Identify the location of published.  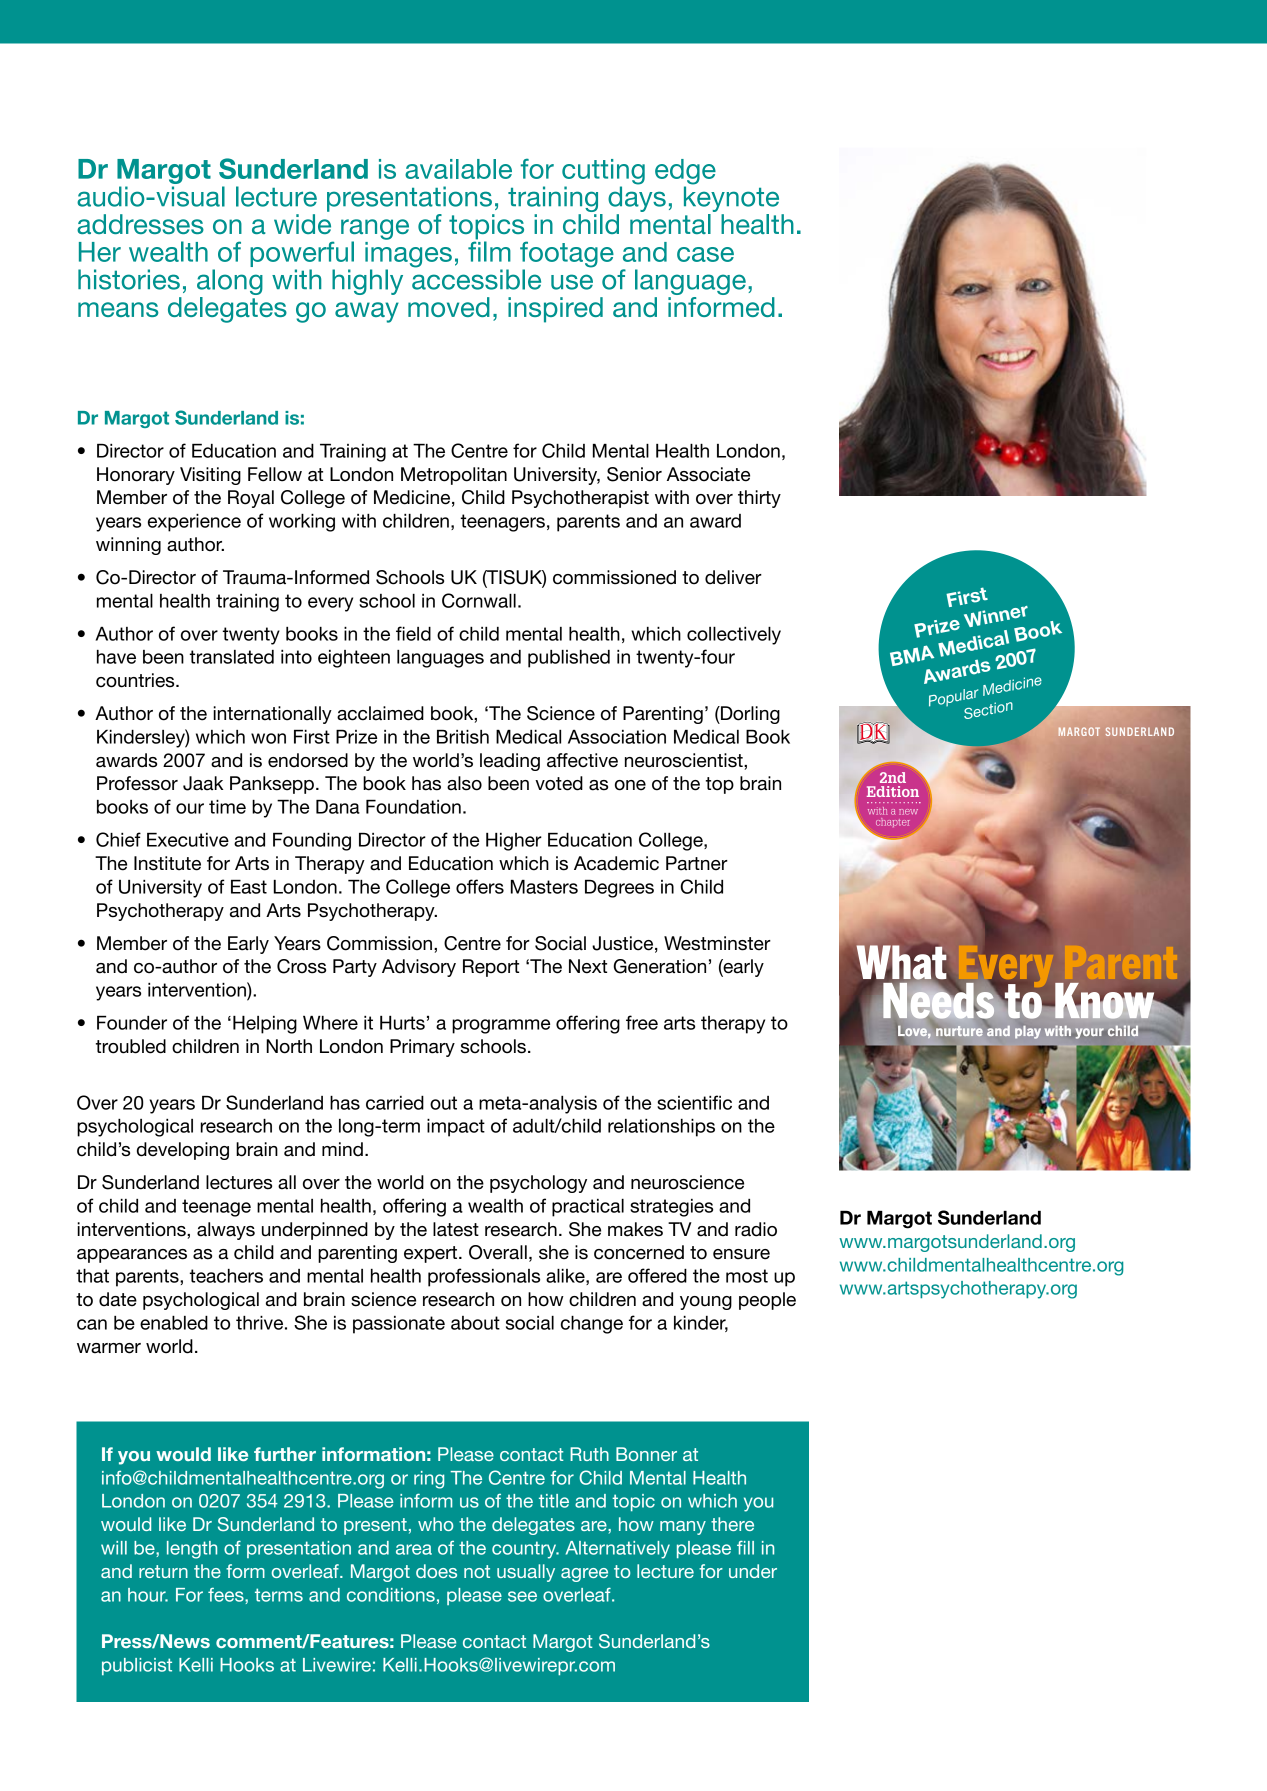
(569, 659).
